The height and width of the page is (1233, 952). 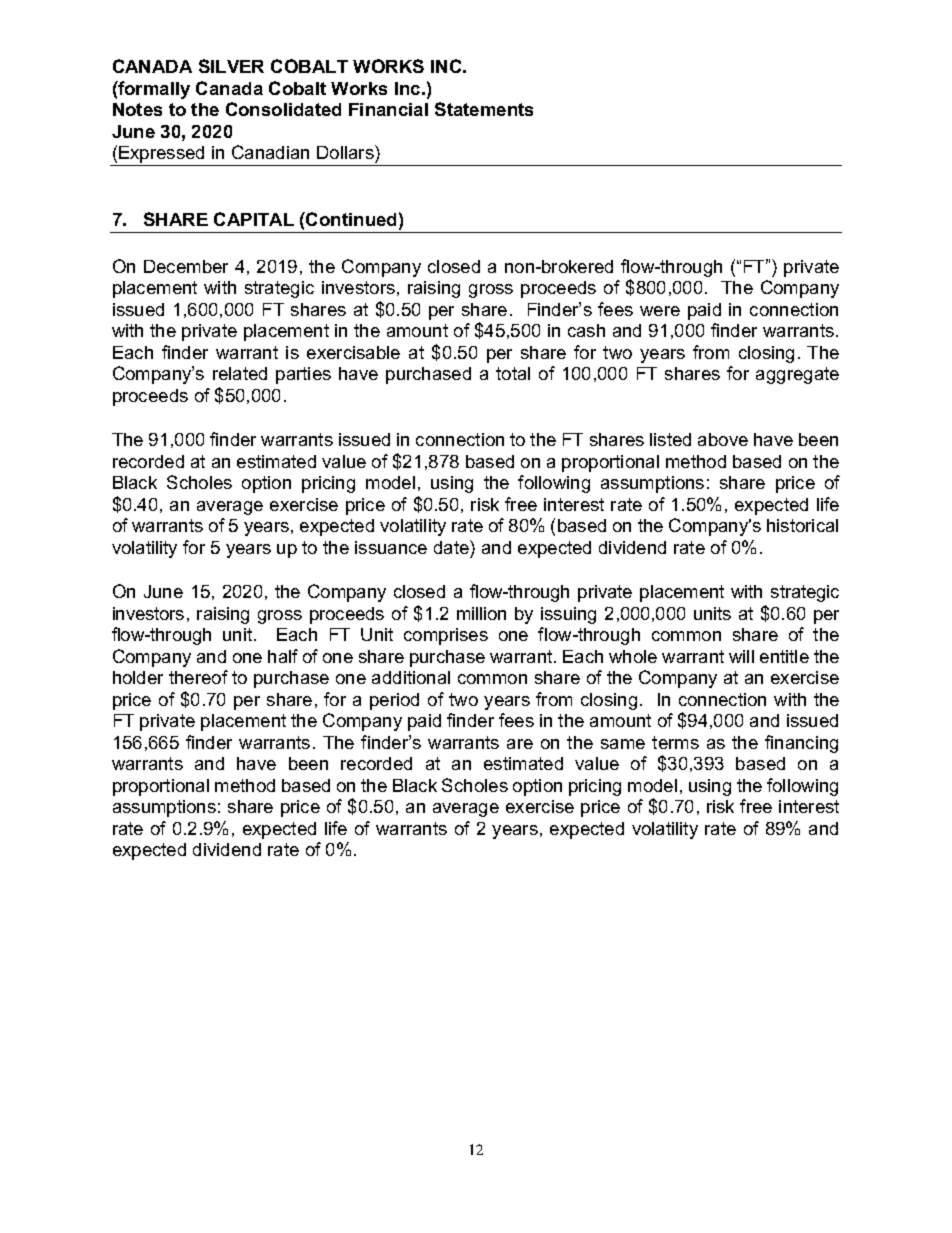 What do you see at coordinates (240, 373) in the page?
I see `related` at bounding box center [240, 373].
